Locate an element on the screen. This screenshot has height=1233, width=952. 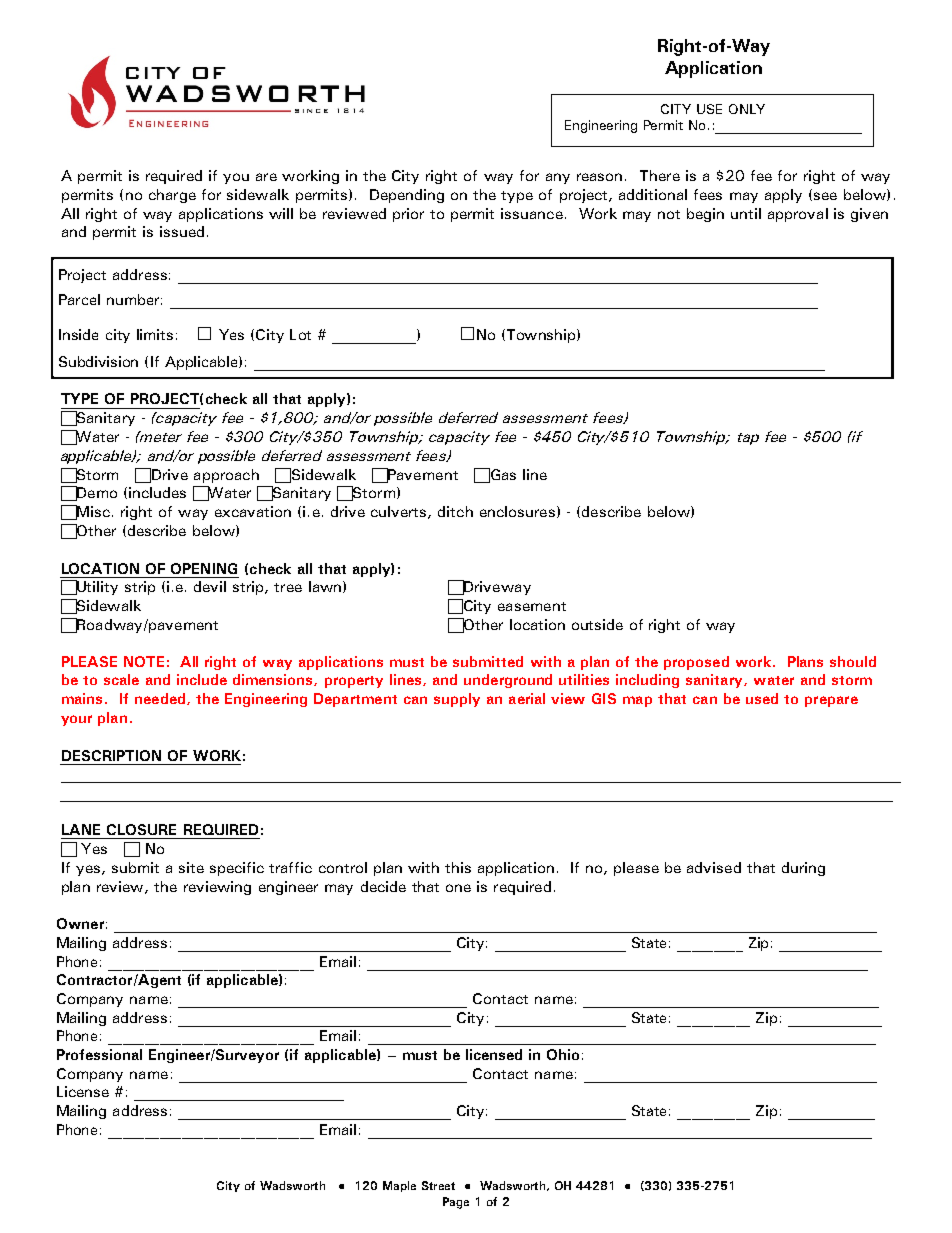
underground is located at coordinates (508, 681).
